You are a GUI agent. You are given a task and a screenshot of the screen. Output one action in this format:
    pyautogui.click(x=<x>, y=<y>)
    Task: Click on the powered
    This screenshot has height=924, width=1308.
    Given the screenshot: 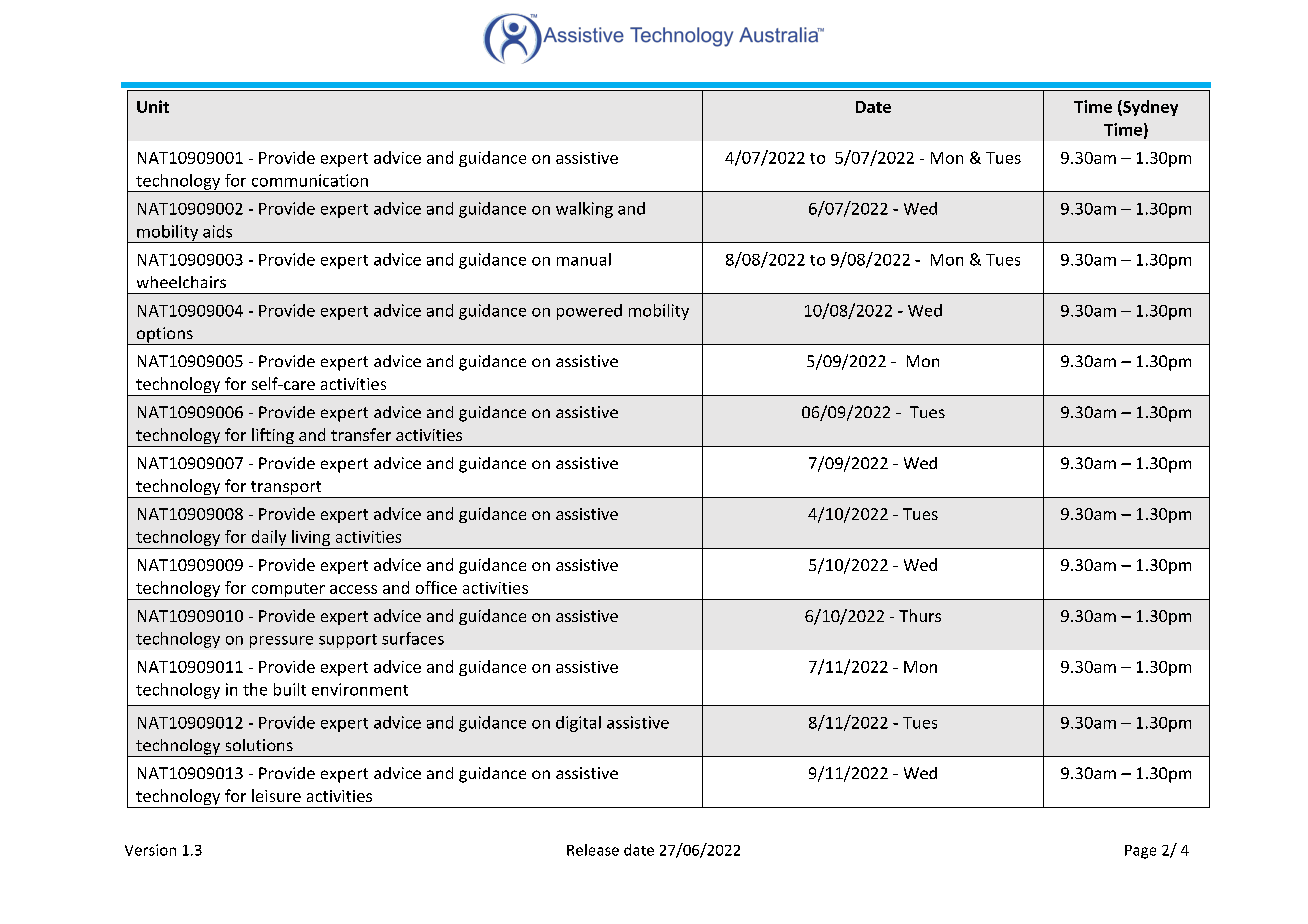 What is the action you would take?
    pyautogui.click(x=589, y=312)
